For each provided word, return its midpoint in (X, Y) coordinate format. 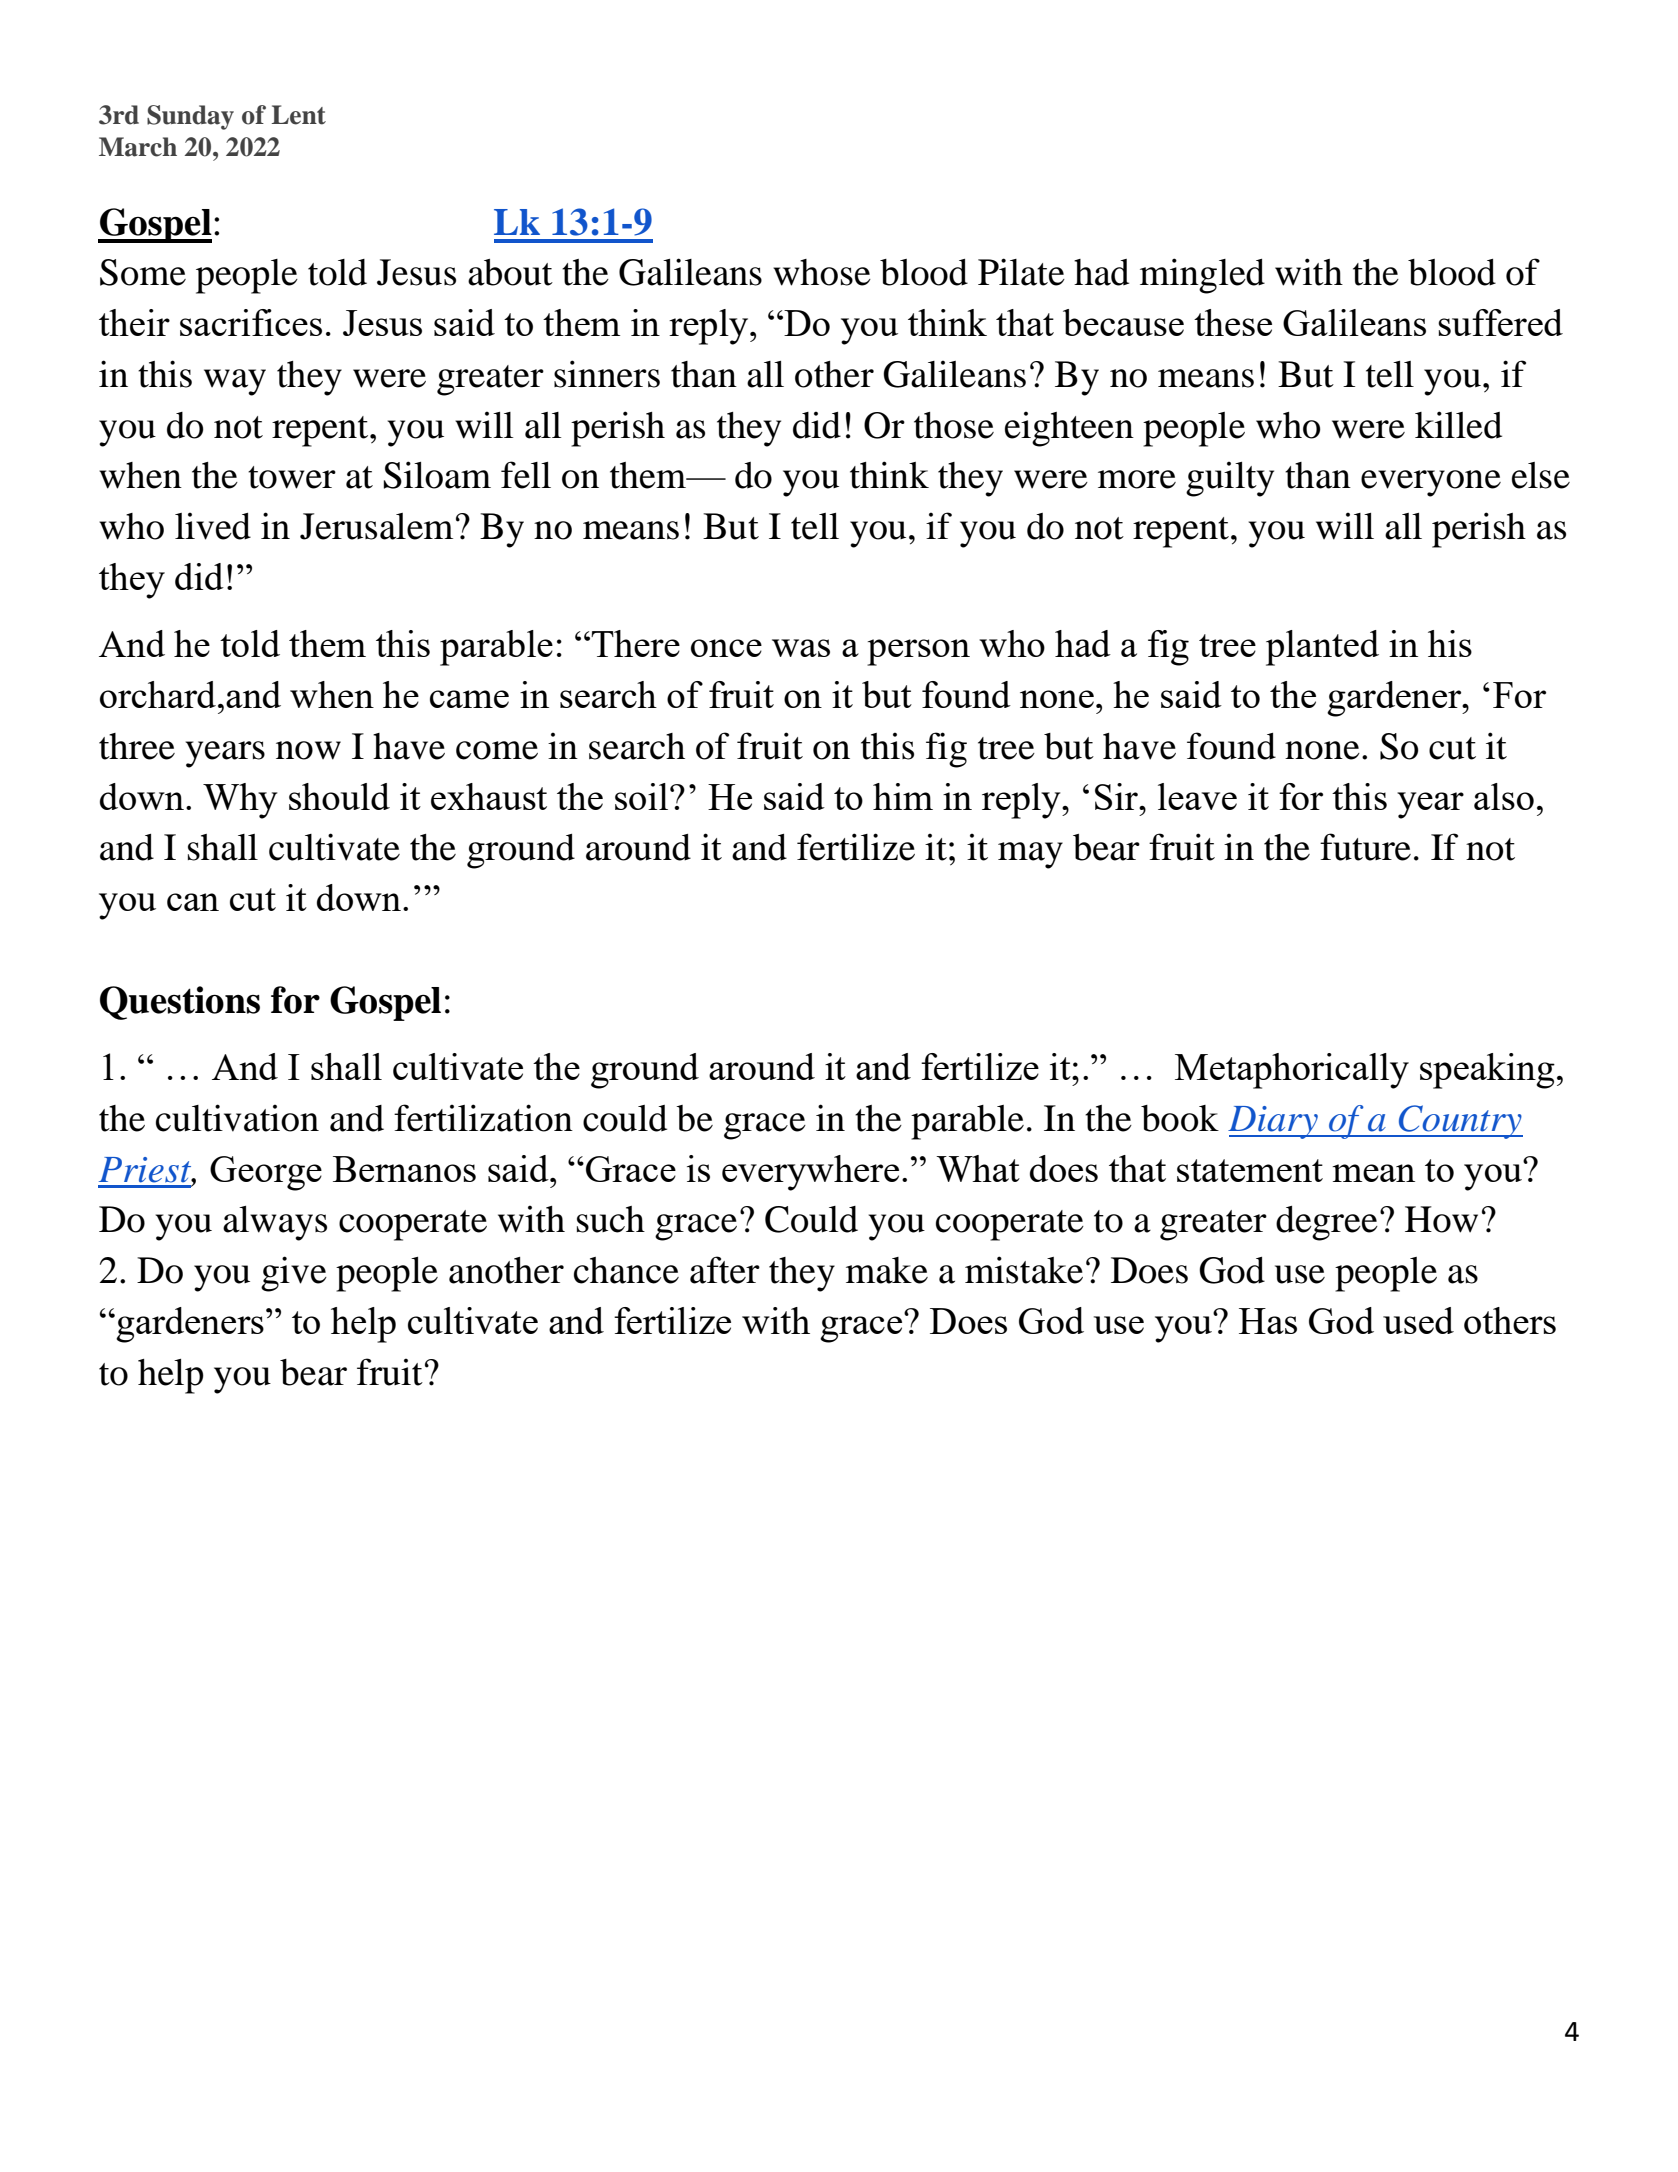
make (887, 1270)
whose (822, 272)
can (193, 902)
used (1418, 1320)
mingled (1202, 276)
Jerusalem (376, 526)
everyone (1431, 483)
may (1030, 855)
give (294, 1274)
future (1365, 847)
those (954, 425)
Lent (299, 115)
